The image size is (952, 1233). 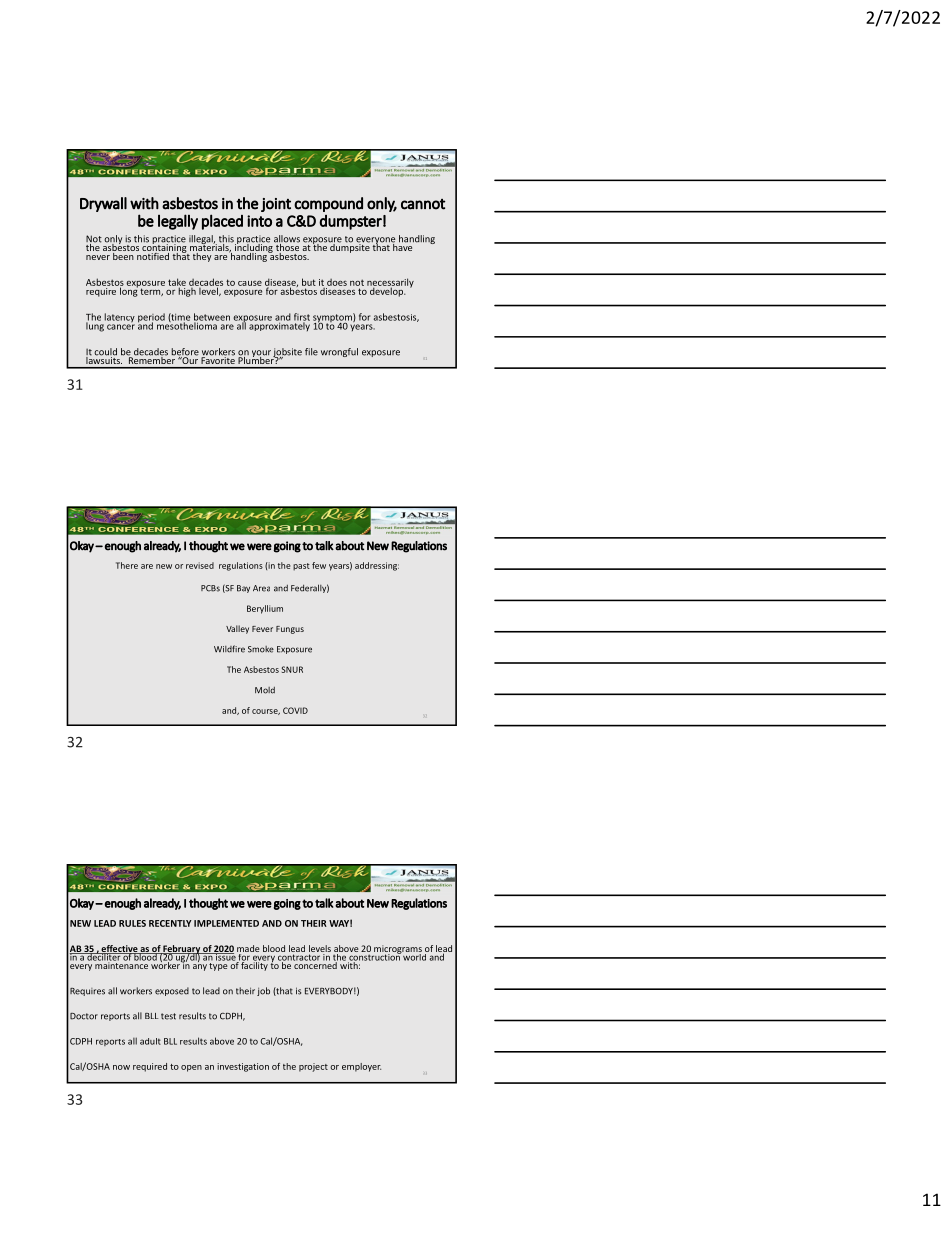 I want to click on concerned, so click(x=316, y=964).
